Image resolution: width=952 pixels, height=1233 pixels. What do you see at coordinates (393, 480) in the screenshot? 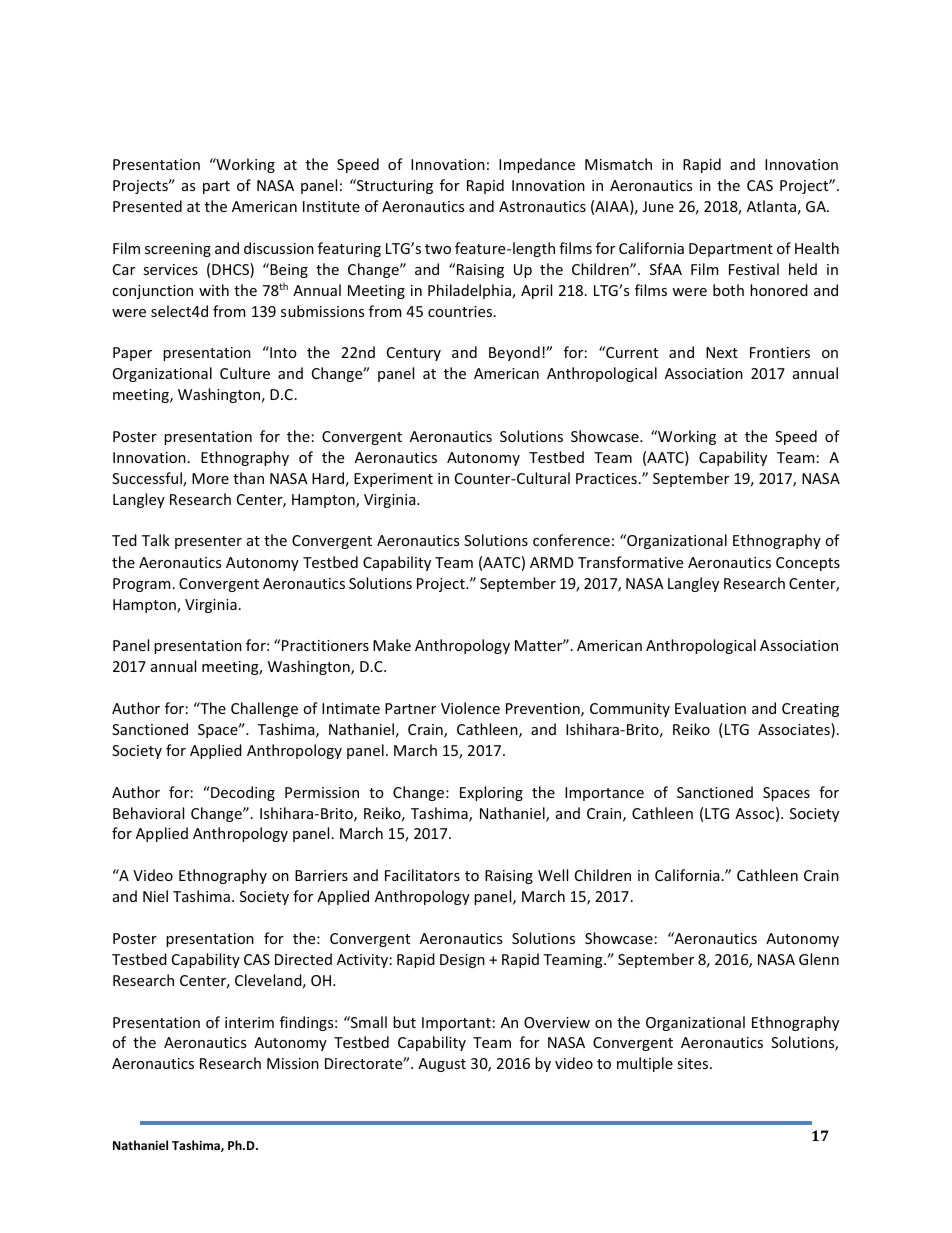
I see `Experiment` at bounding box center [393, 480].
